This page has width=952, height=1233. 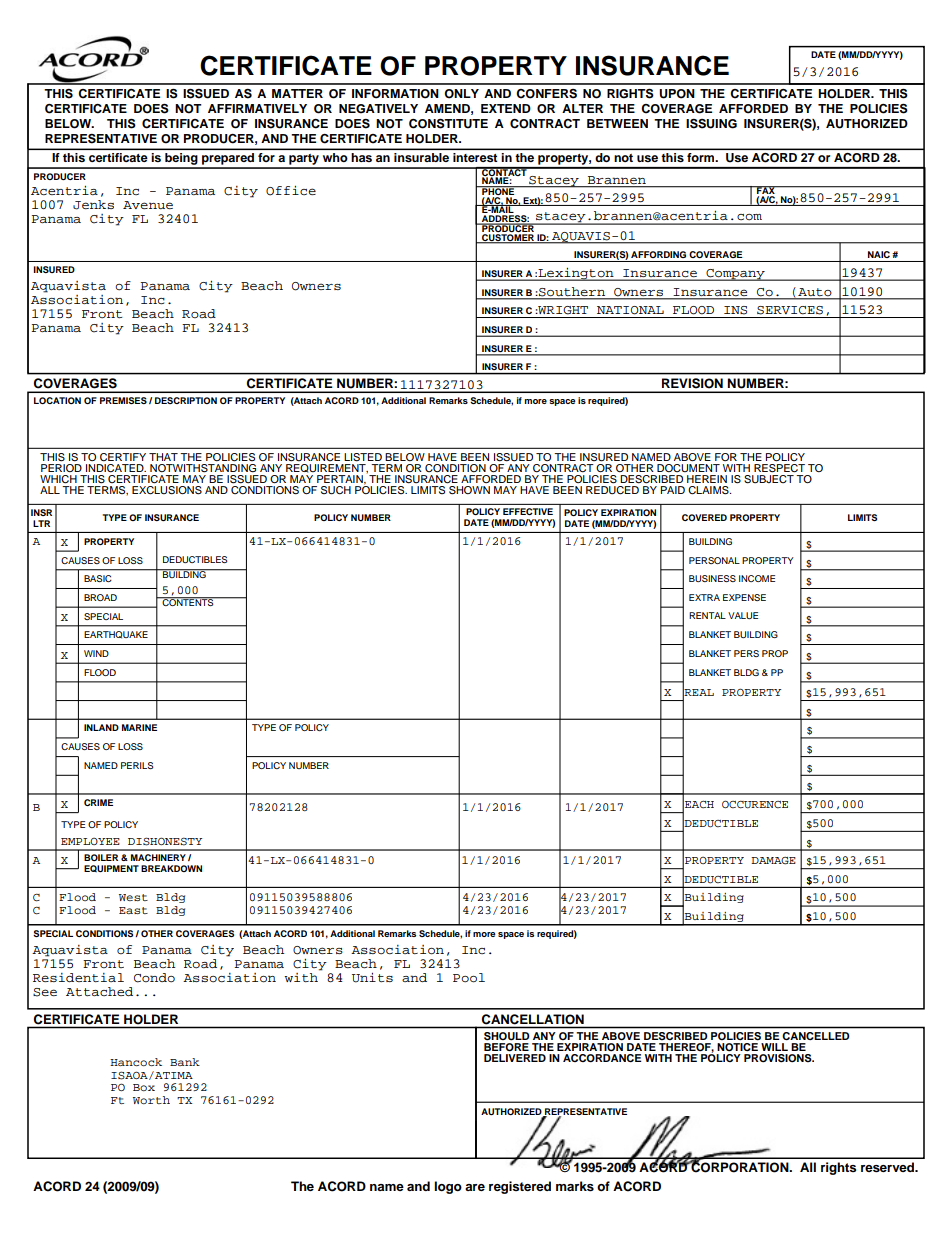 What do you see at coordinates (711, 124) in the page?
I see `ISSUING` at bounding box center [711, 124].
